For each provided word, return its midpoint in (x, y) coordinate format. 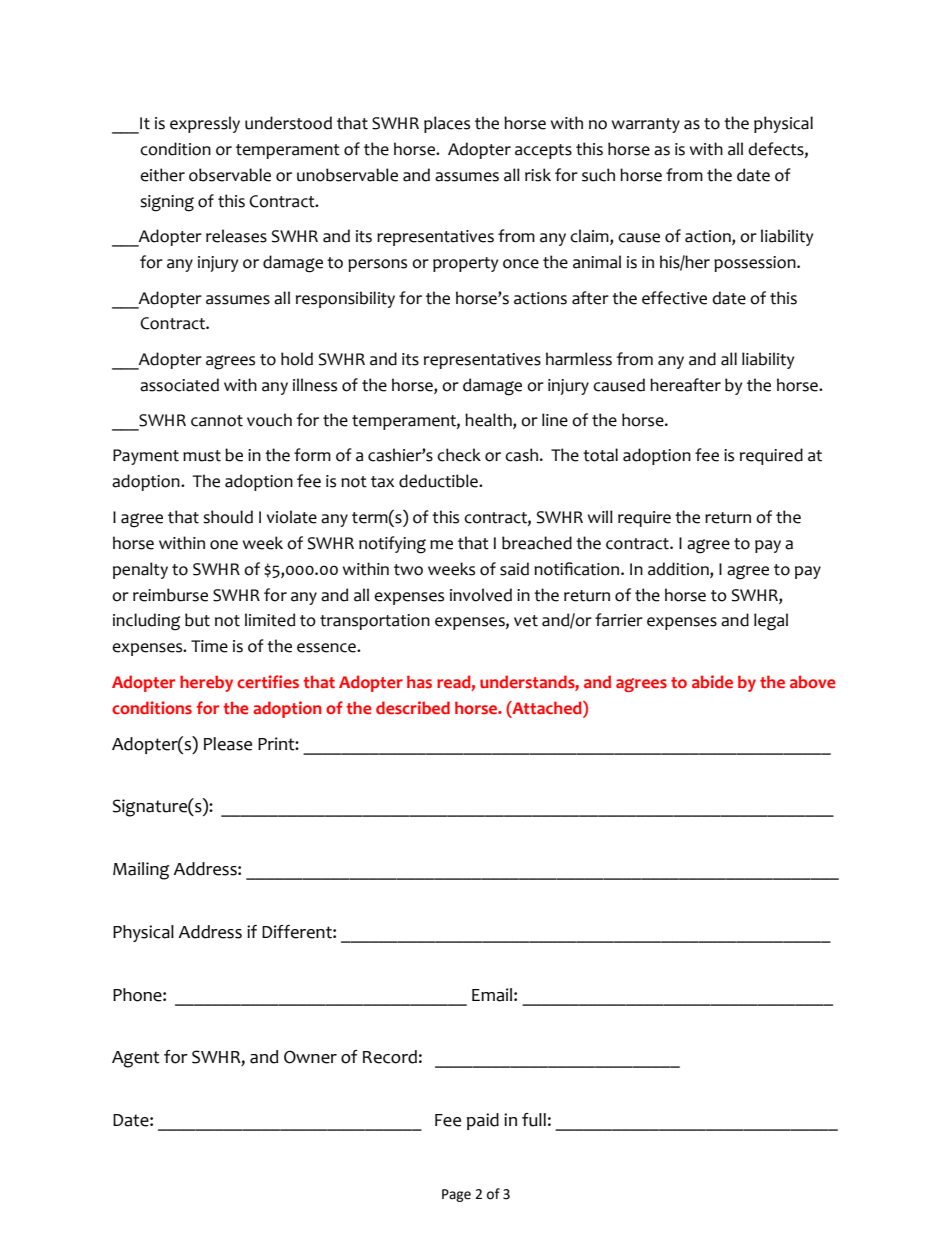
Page (456, 1195)
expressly (205, 124)
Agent (136, 1059)
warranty (646, 125)
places (447, 124)
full (534, 1120)
